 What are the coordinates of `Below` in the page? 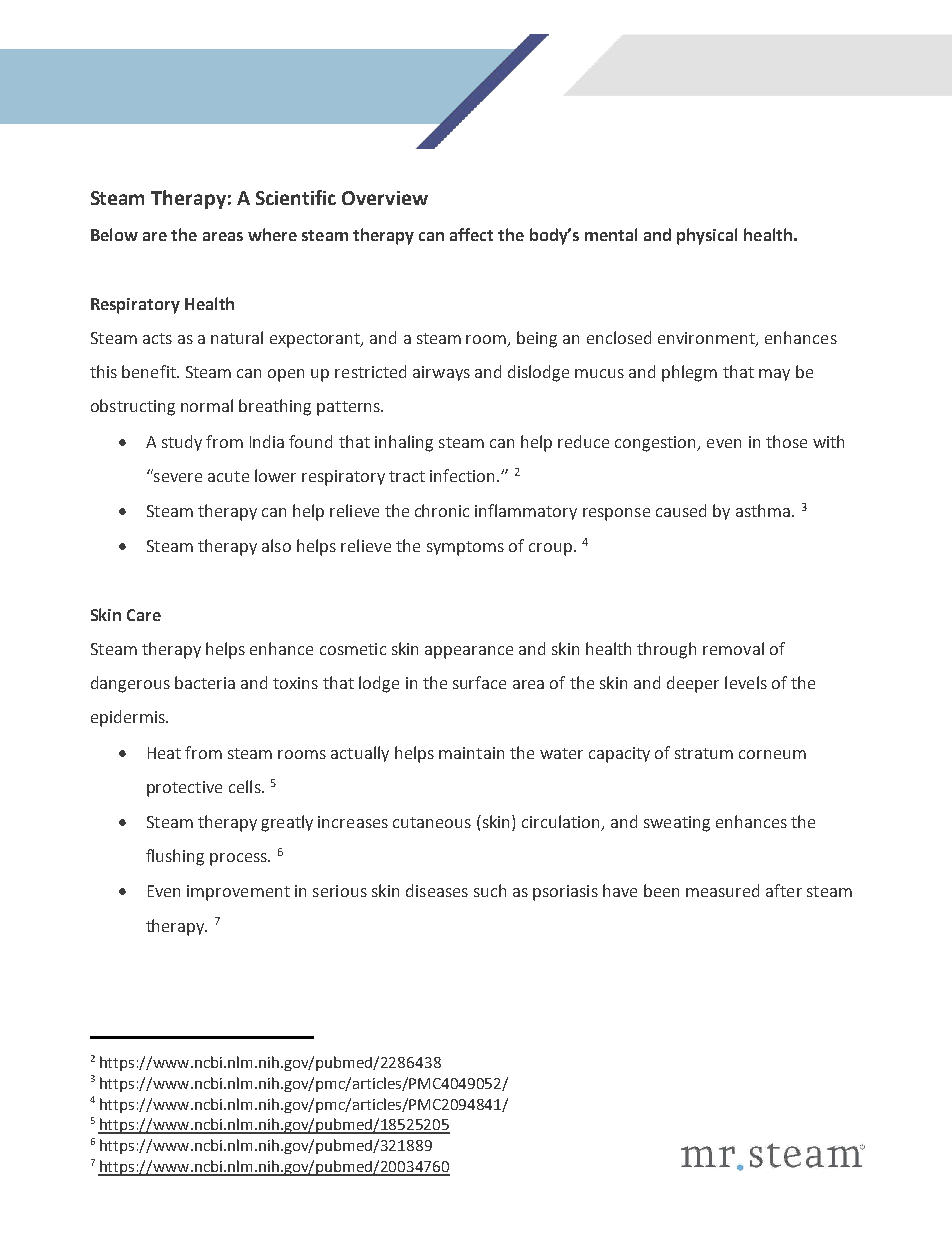 It's located at (114, 234).
